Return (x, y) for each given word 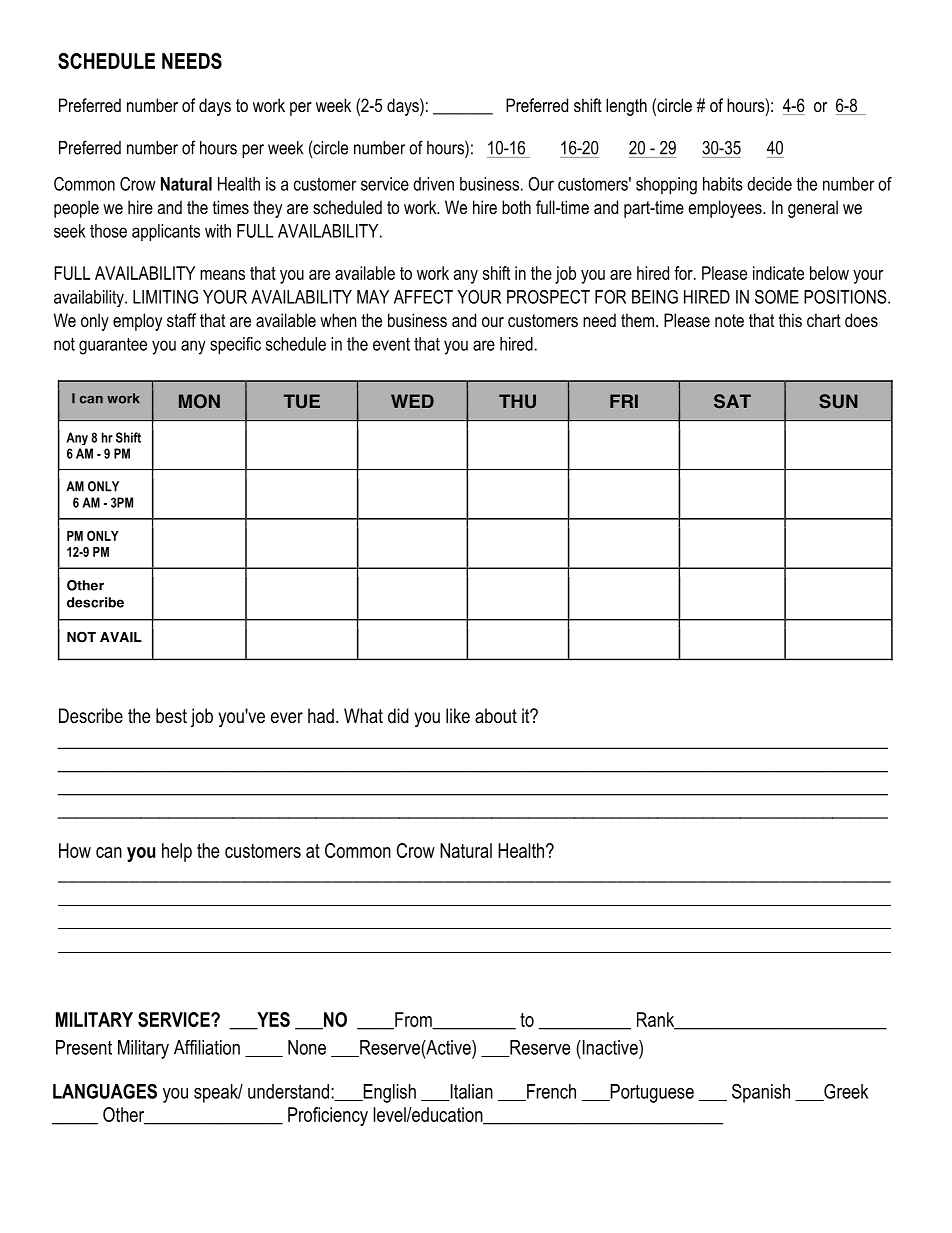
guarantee (113, 346)
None (307, 1047)
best (171, 716)
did (398, 716)
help (177, 852)
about (496, 716)
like (458, 716)
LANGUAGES (105, 1091)
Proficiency (328, 1116)
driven (433, 184)
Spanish (761, 1093)
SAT (732, 401)
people (76, 209)
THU (517, 401)
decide (769, 184)
